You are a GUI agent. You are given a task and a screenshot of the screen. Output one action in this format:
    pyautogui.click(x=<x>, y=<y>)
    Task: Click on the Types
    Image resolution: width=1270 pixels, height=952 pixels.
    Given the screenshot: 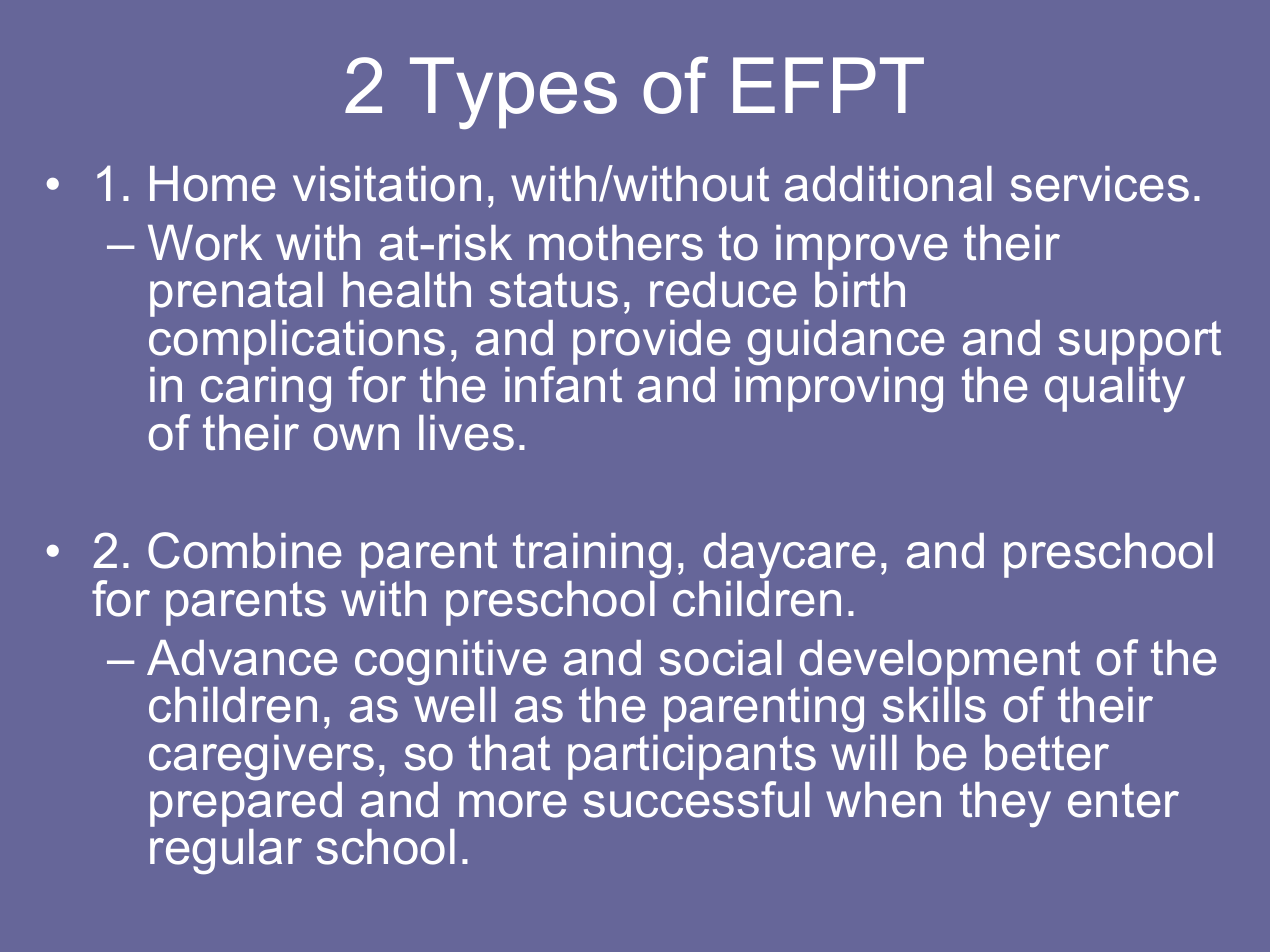 What is the action you would take?
    pyautogui.click(x=513, y=93)
